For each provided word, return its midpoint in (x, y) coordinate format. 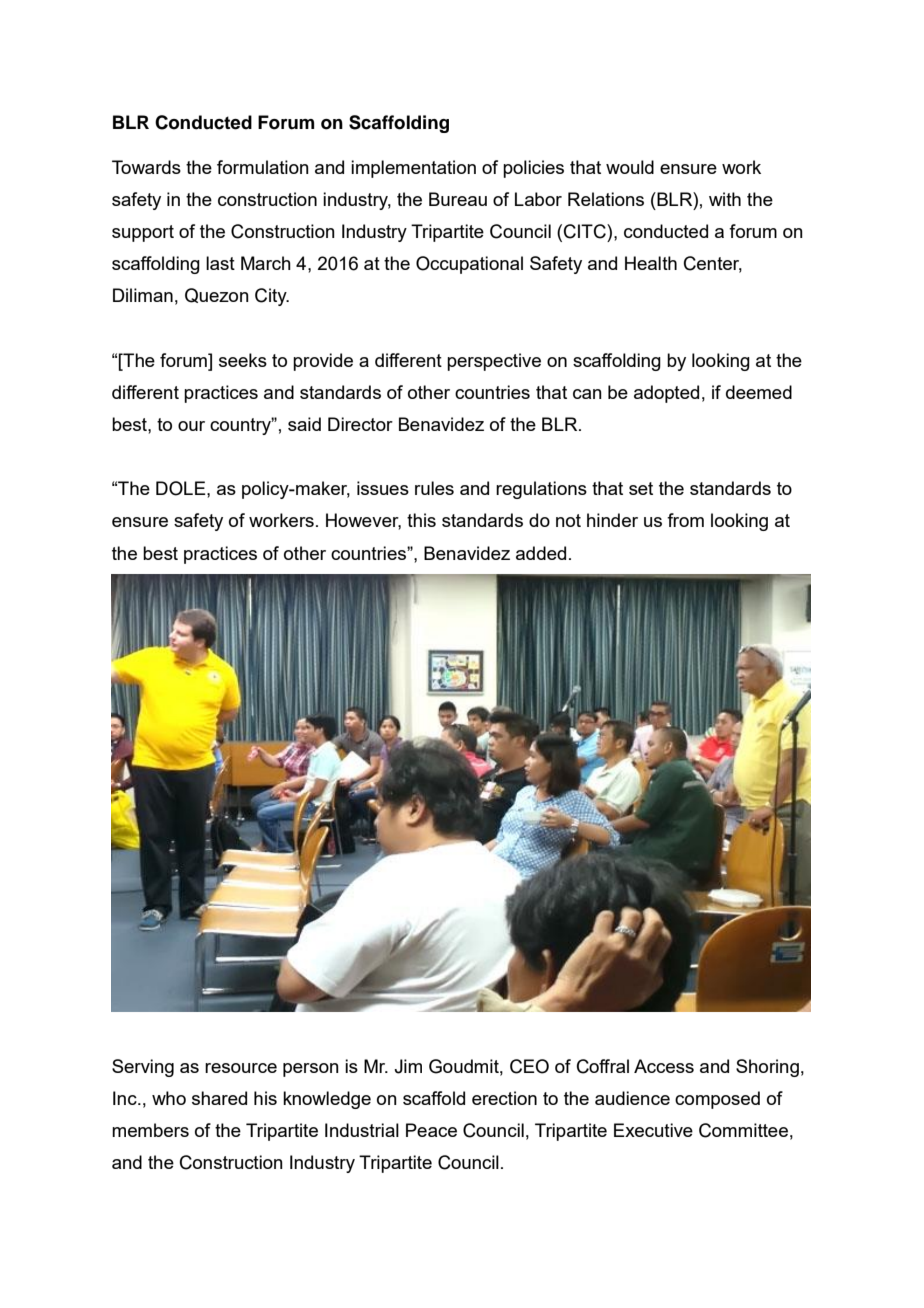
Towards (146, 167)
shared (219, 1098)
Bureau (458, 199)
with (725, 199)
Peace (431, 1130)
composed (717, 1100)
